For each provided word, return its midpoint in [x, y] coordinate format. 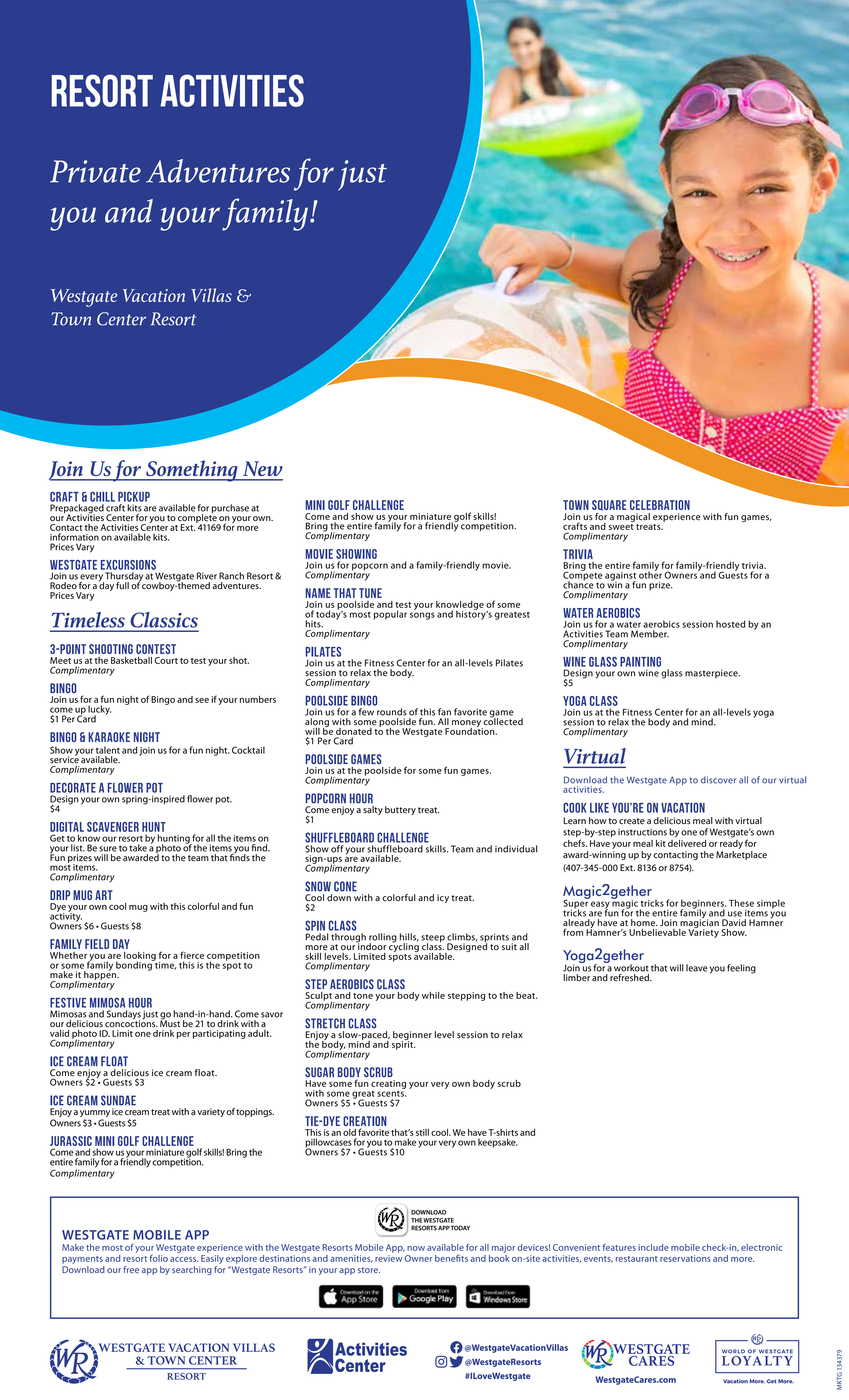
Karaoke [109, 737]
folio [159, 1258]
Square [609, 505]
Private [95, 171]
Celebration [660, 505]
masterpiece [712, 673]
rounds [392, 712]
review [388, 1258]
